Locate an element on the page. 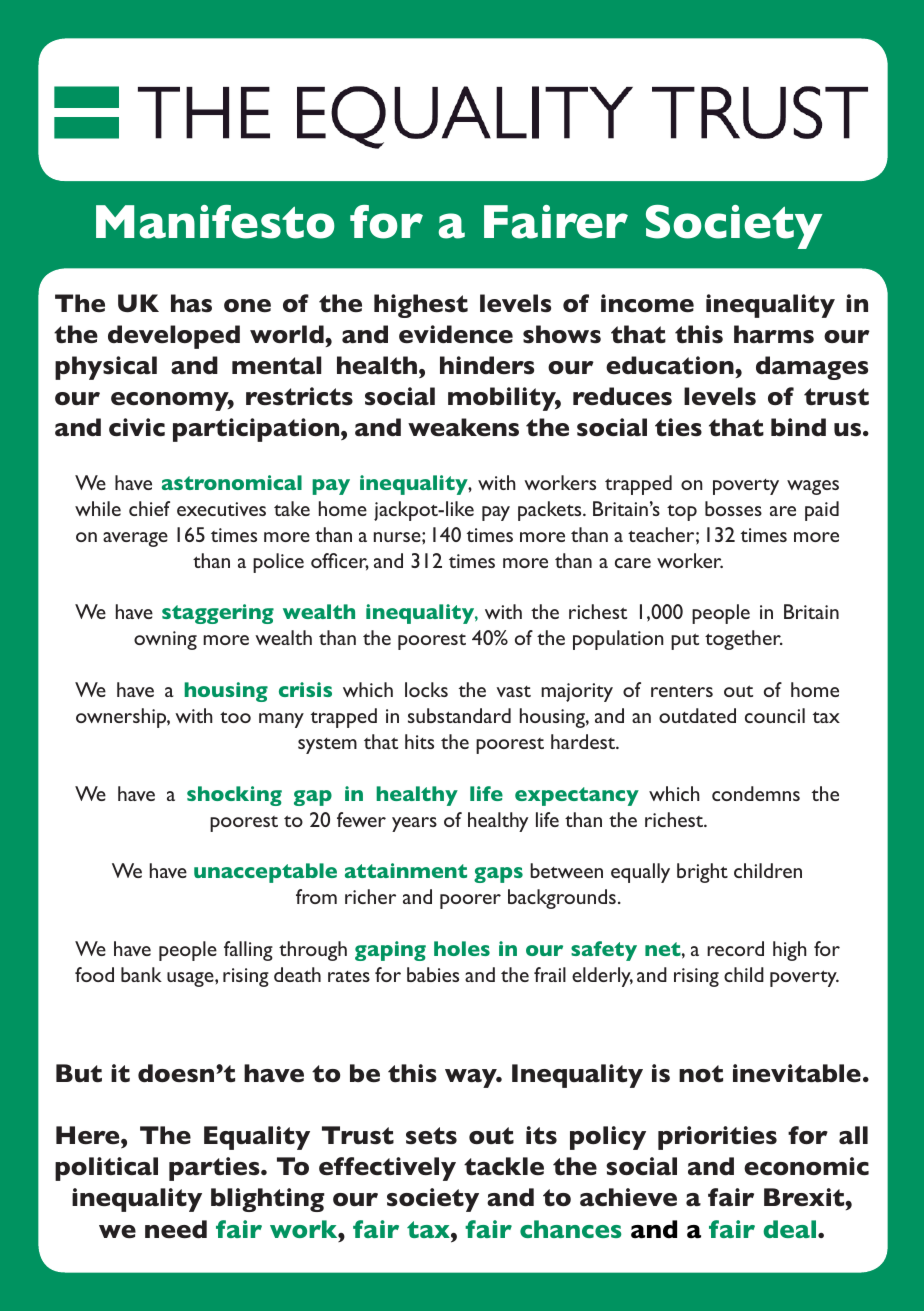 The width and height of the document is (924, 1311). Manifesto is located at coordinates (215, 222).
